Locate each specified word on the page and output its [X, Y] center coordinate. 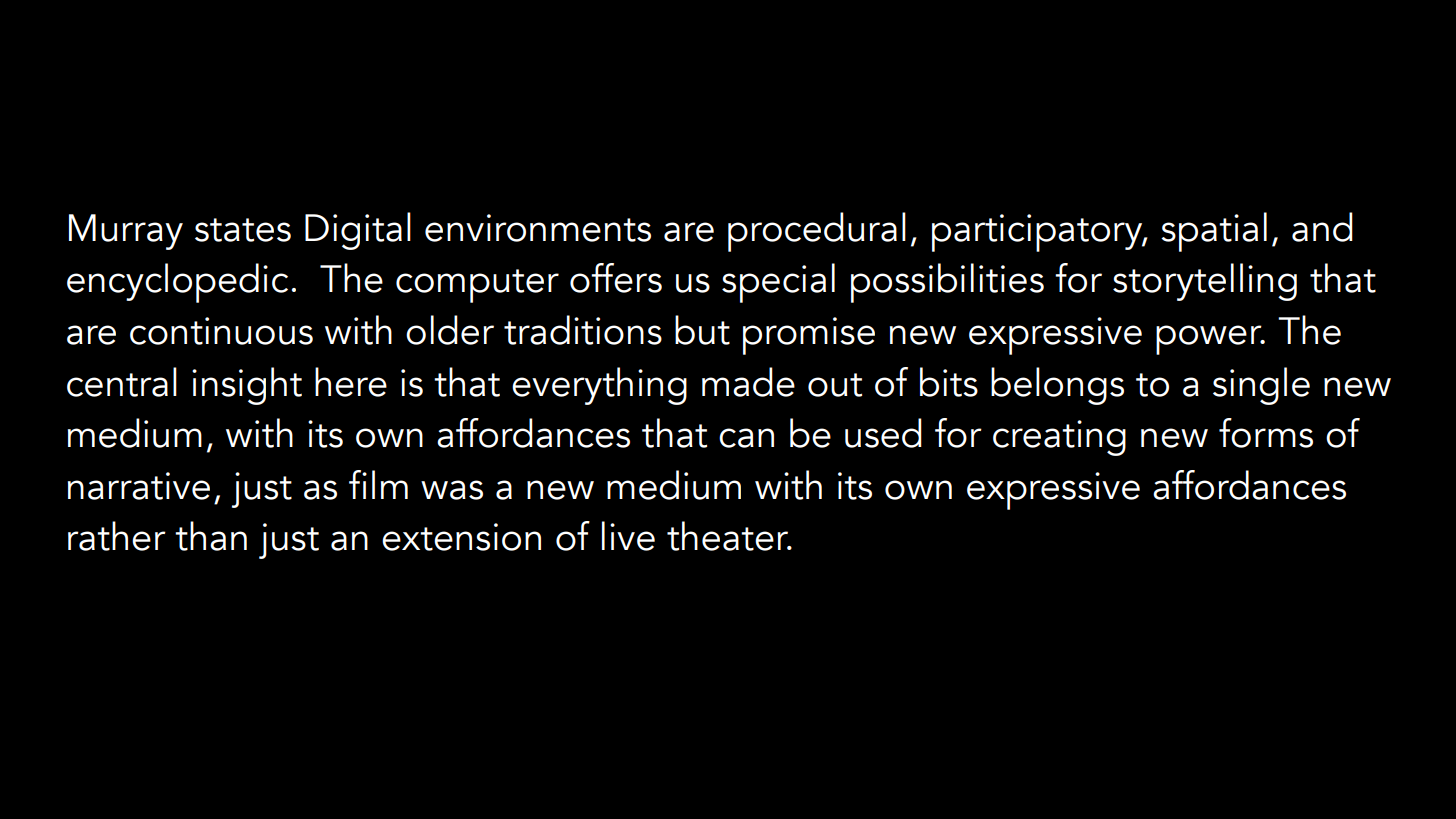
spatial [1214, 232]
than [211, 536]
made [748, 382]
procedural [817, 232]
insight [247, 386]
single [1261, 386]
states [243, 230]
